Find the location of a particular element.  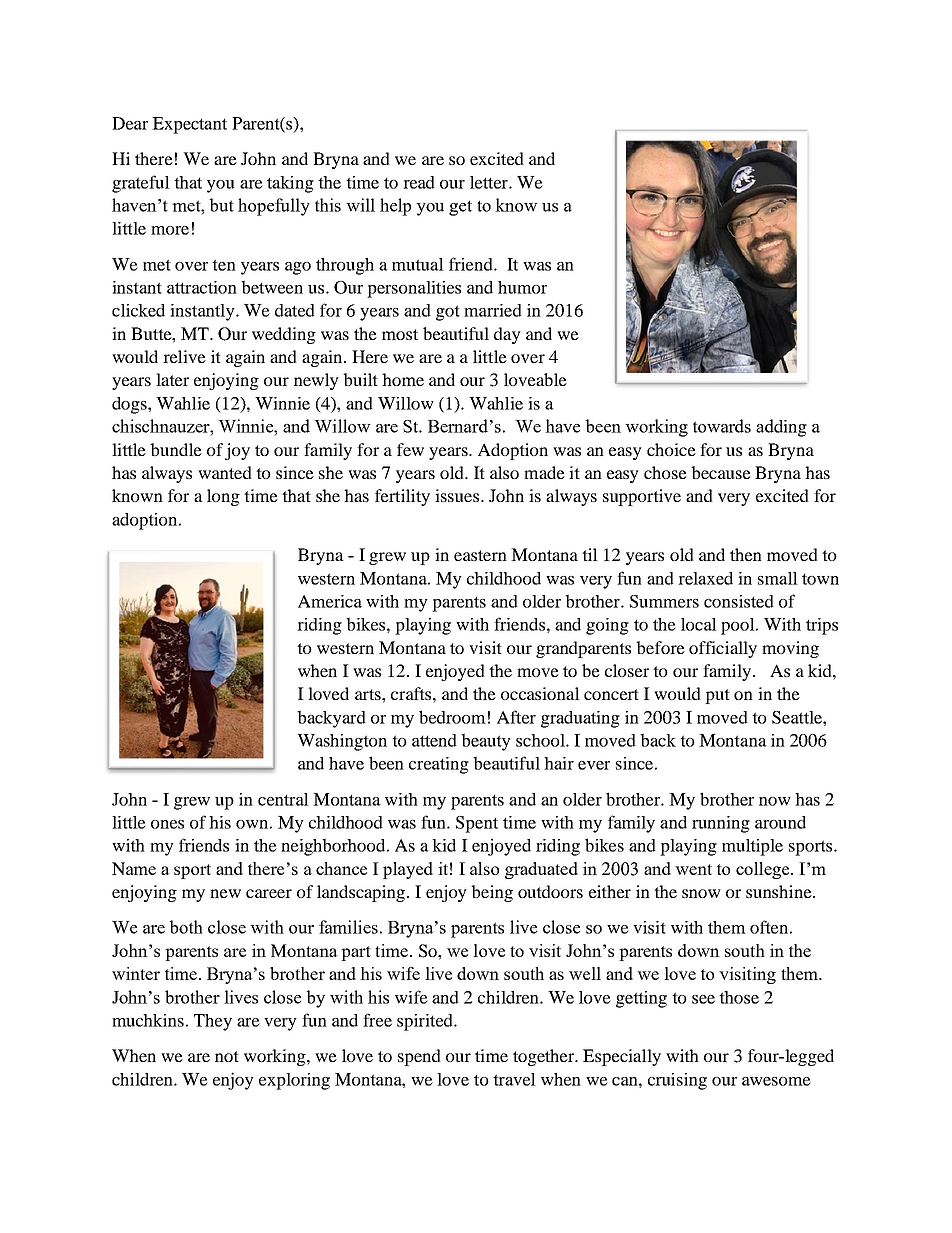

Expectant is located at coordinates (189, 125).
